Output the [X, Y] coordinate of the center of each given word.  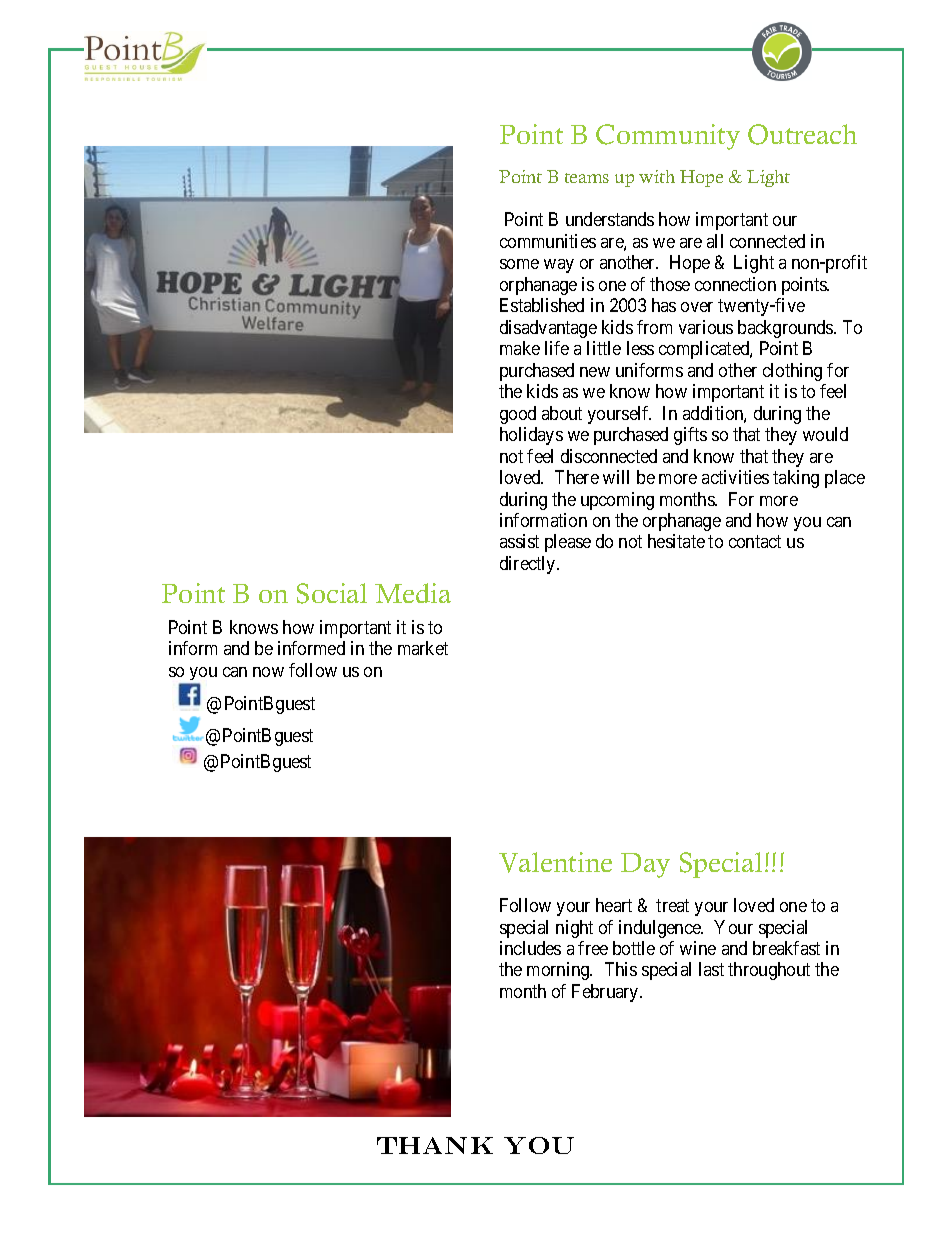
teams [587, 178]
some [519, 264]
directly [529, 565]
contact [755, 542]
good [518, 415]
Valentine [555, 862]
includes [530, 948]
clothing [792, 372]
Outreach [802, 134]
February [606, 993]
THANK [435, 1145]
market [423, 648]
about [562, 413]
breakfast [786, 948]
